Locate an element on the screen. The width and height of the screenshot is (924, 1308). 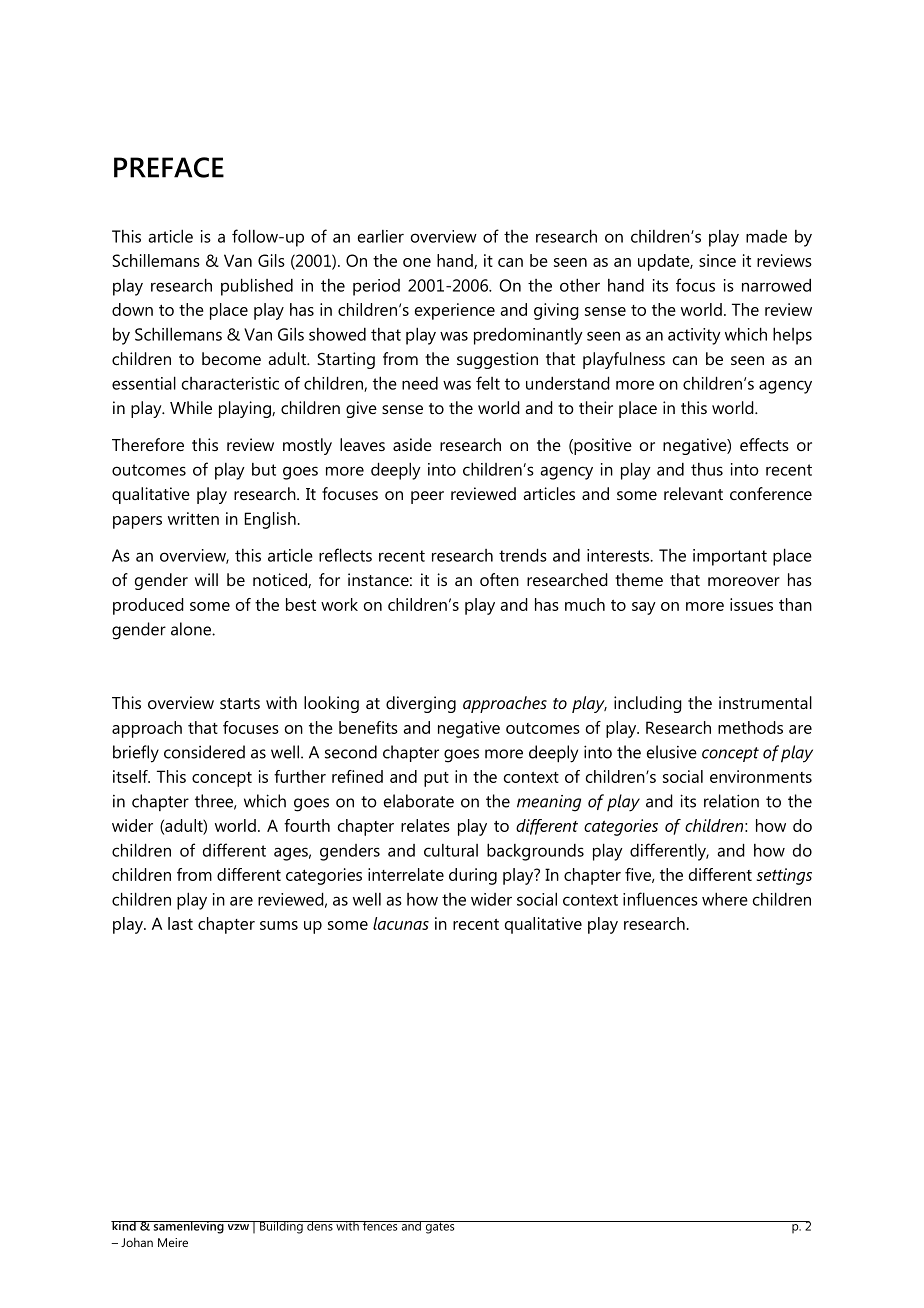
aside is located at coordinates (412, 444).
